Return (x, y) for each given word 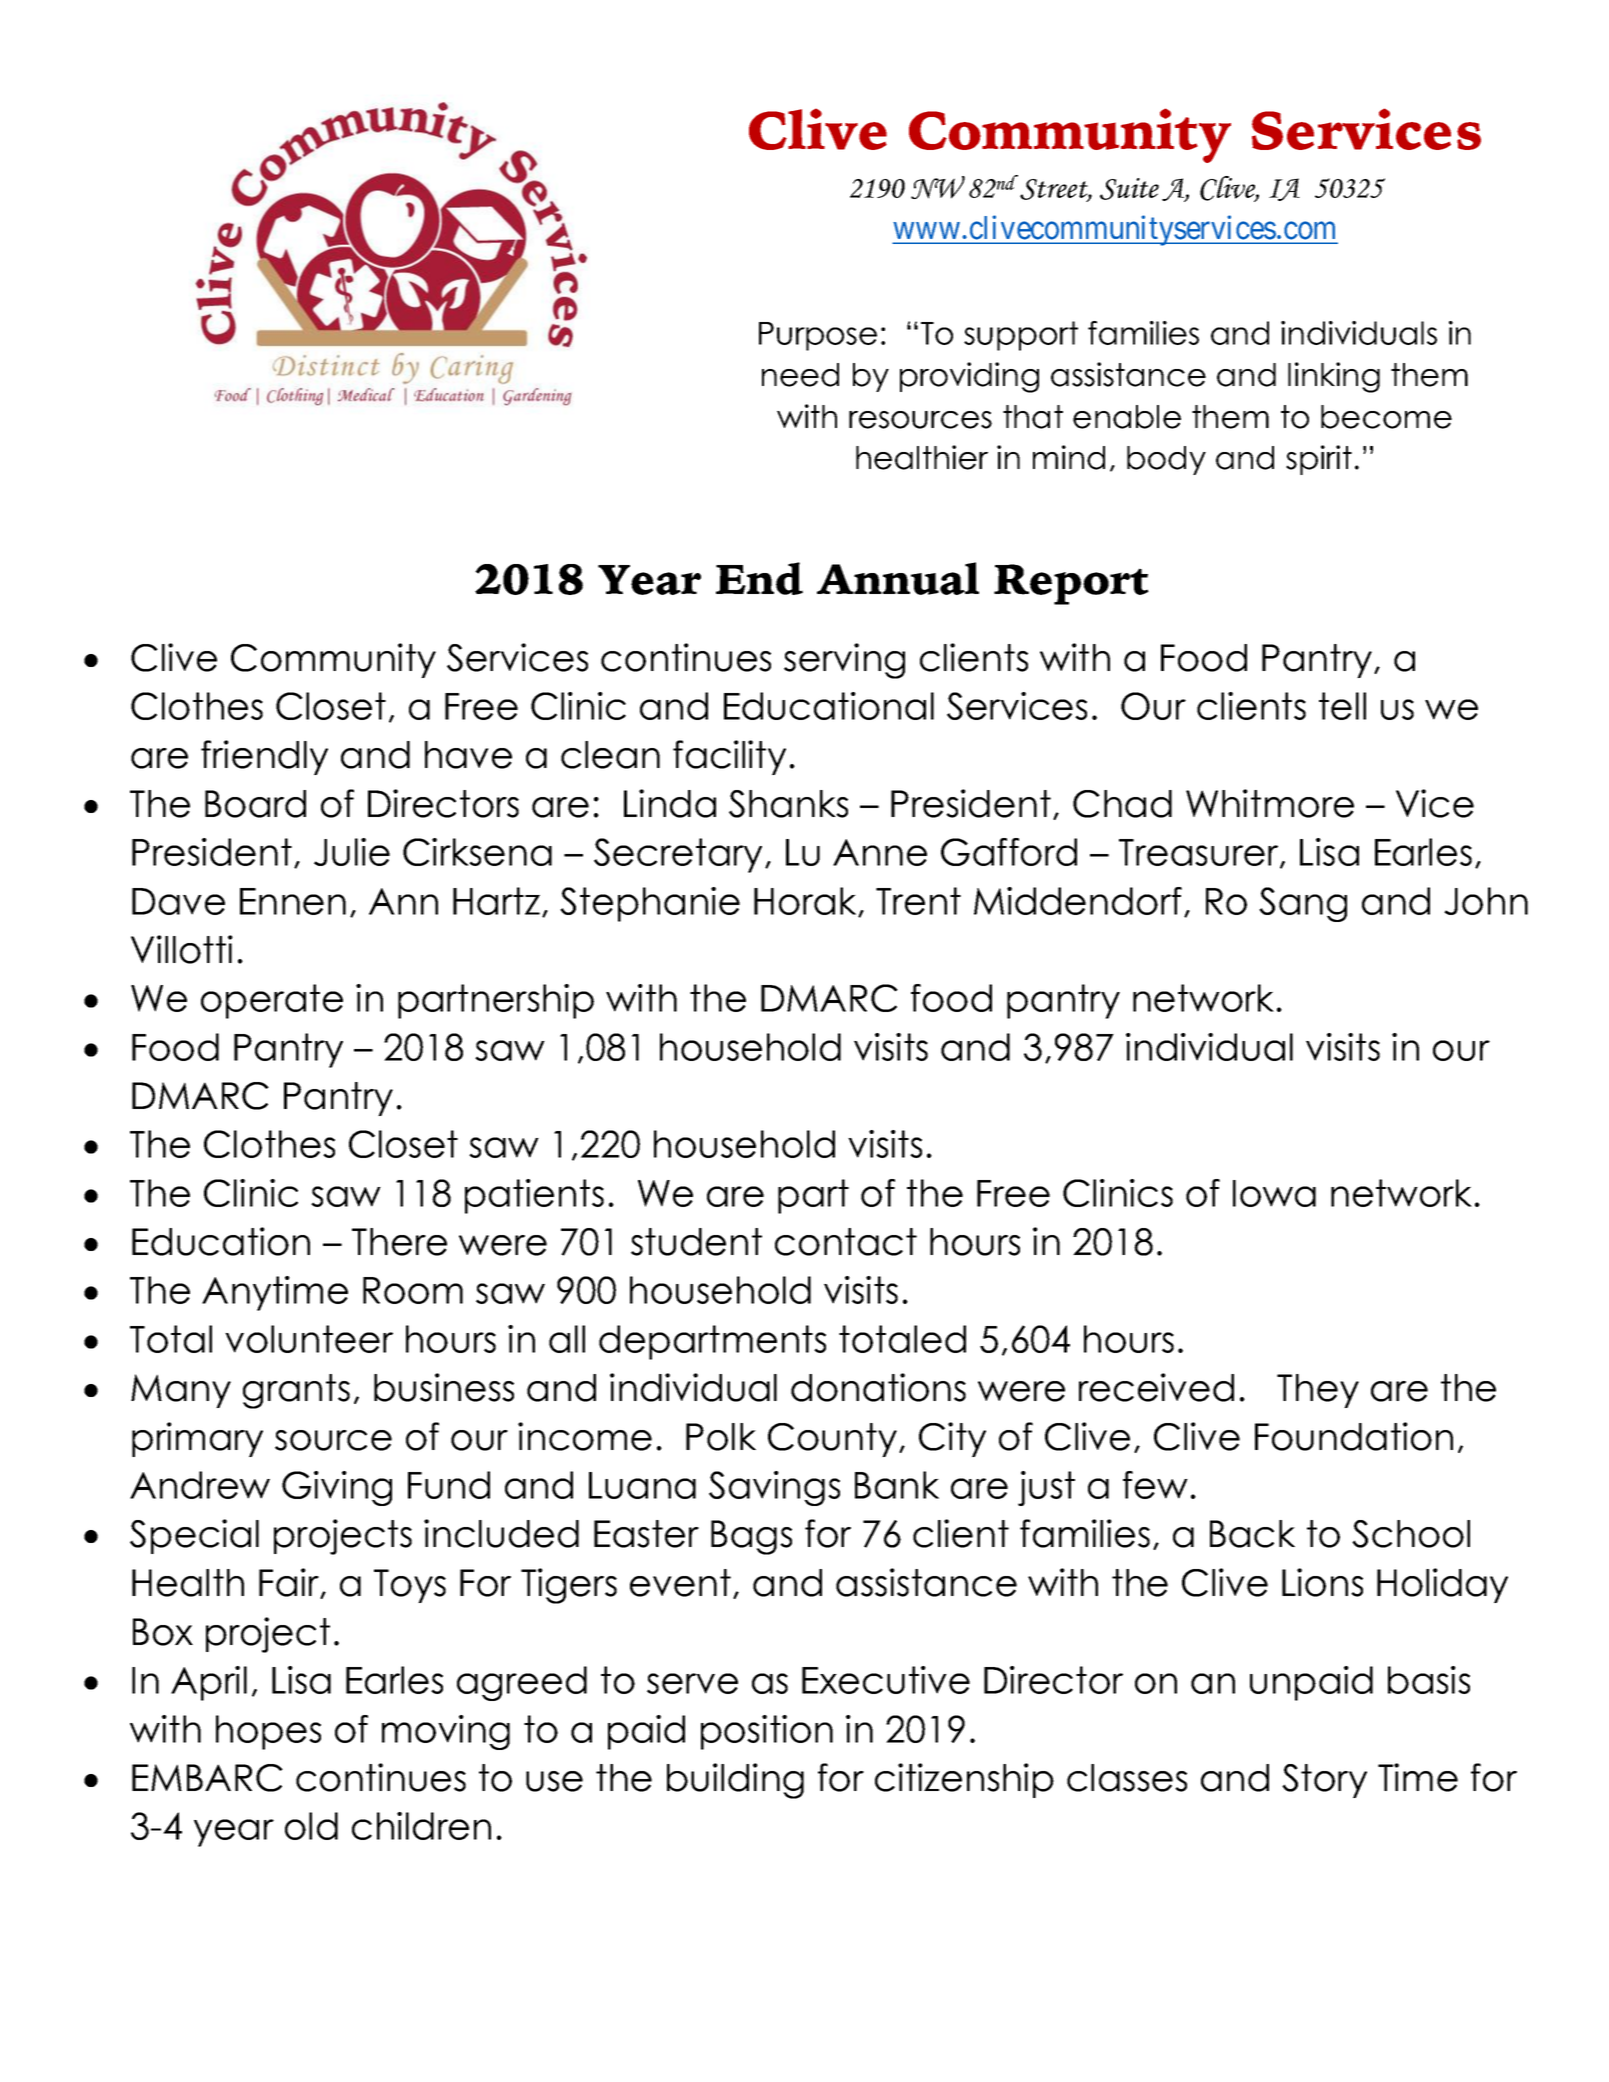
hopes (268, 1732)
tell (1342, 706)
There (399, 1242)
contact (846, 1242)
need (800, 375)
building (735, 1781)
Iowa (1274, 1193)
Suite (1129, 189)
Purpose (818, 336)
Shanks (788, 804)
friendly (264, 757)
